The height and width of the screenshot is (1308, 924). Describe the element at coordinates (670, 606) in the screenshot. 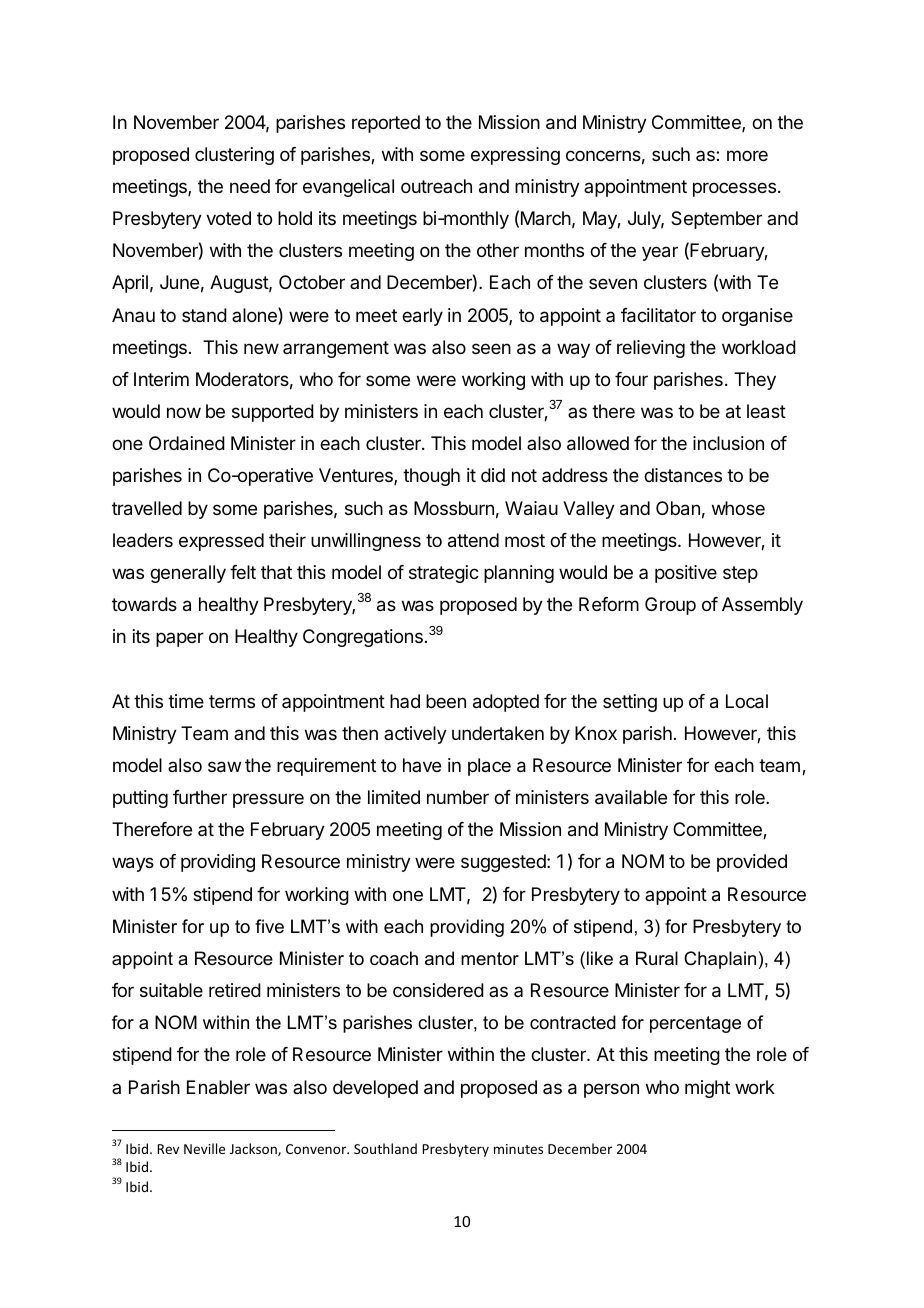

I see `Group` at that location.
